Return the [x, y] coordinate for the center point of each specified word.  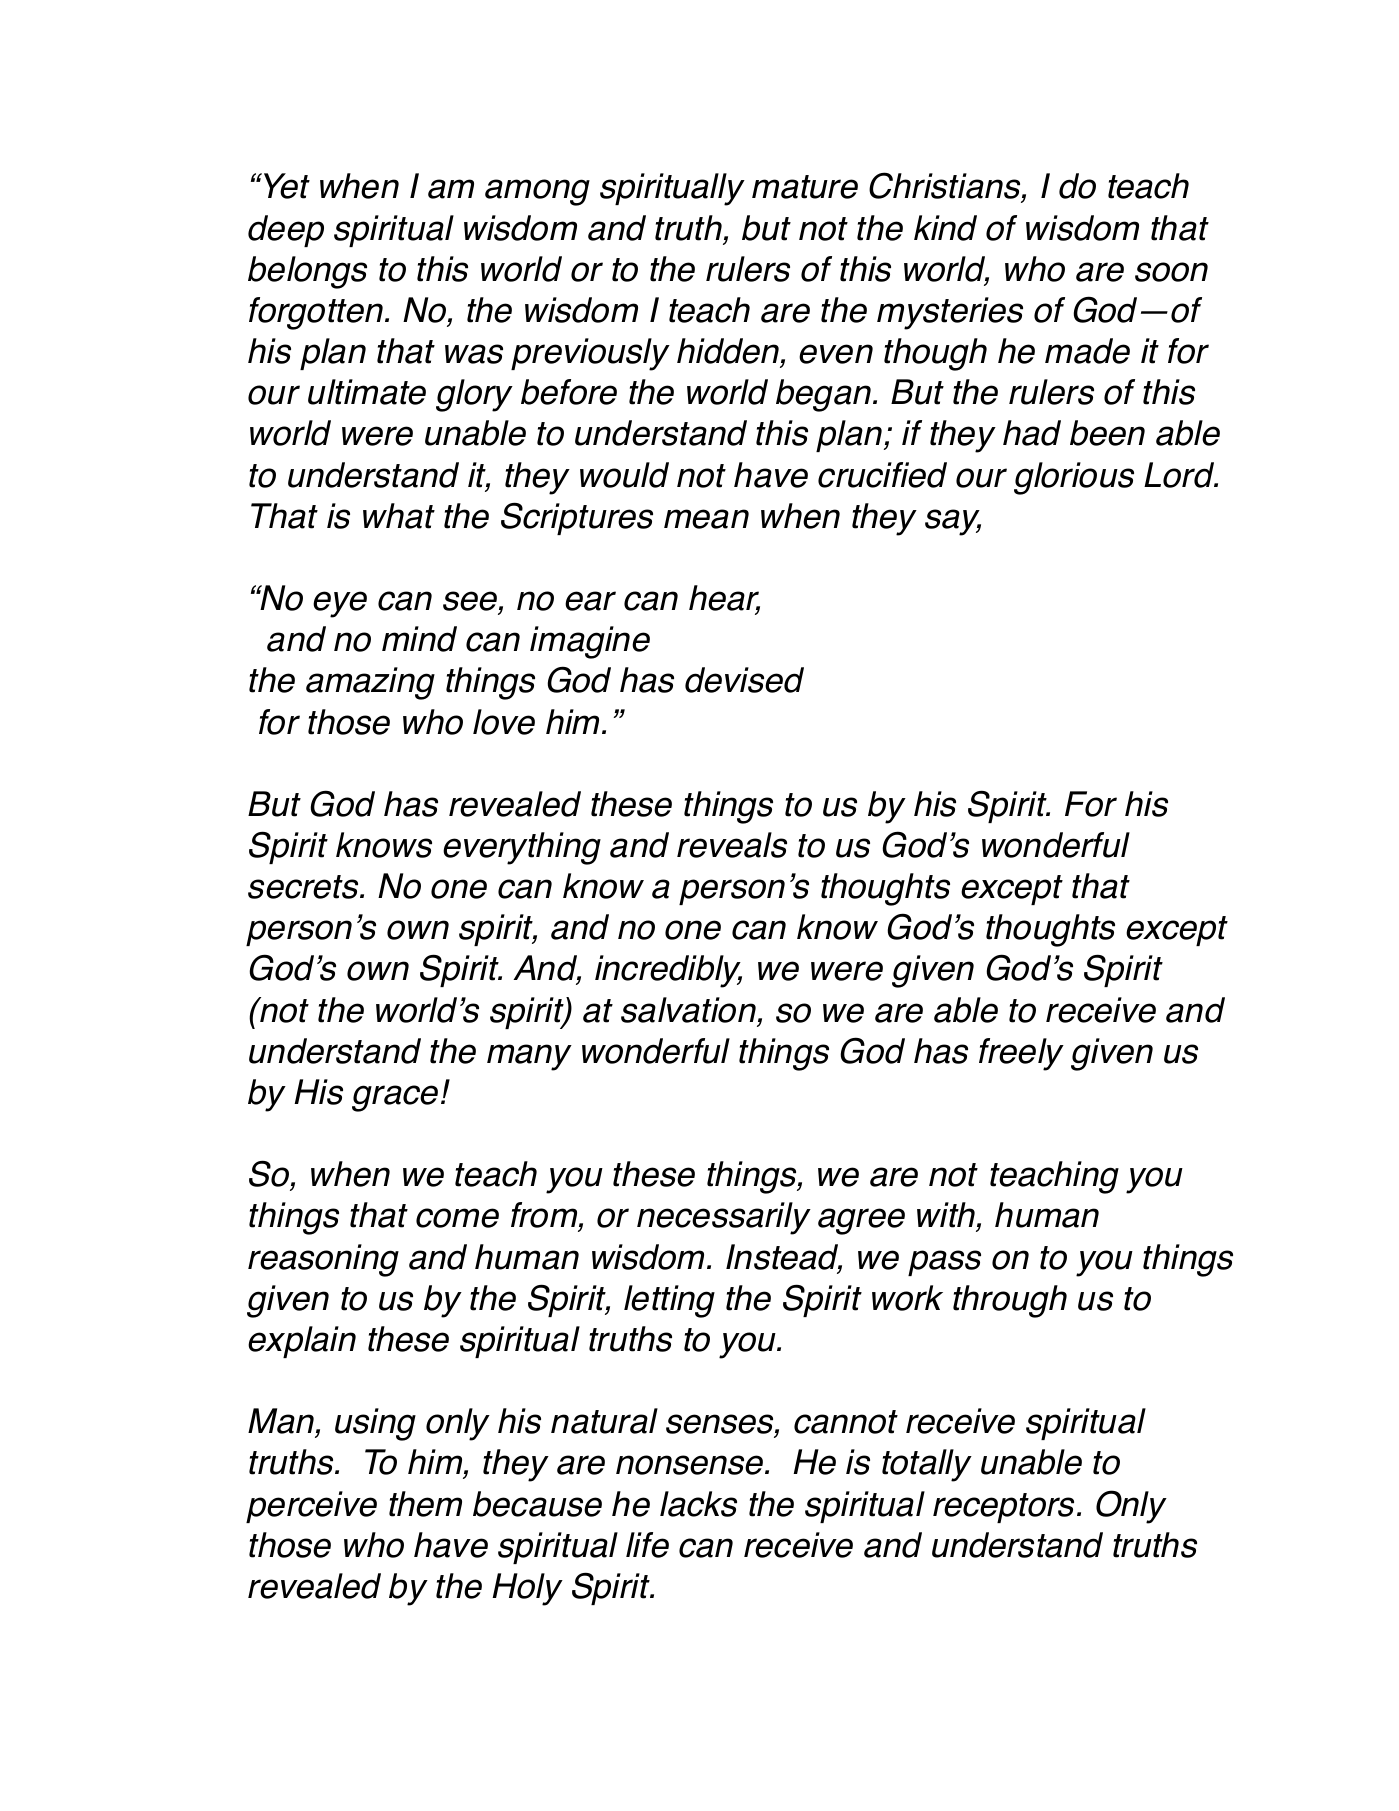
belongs [307, 272]
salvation [688, 1010]
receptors [1005, 1508]
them [425, 1504]
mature [805, 187]
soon [1171, 272]
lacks [698, 1504]
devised [744, 680]
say [953, 522]
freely [1021, 1054]
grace [395, 1098]
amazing [370, 683]
